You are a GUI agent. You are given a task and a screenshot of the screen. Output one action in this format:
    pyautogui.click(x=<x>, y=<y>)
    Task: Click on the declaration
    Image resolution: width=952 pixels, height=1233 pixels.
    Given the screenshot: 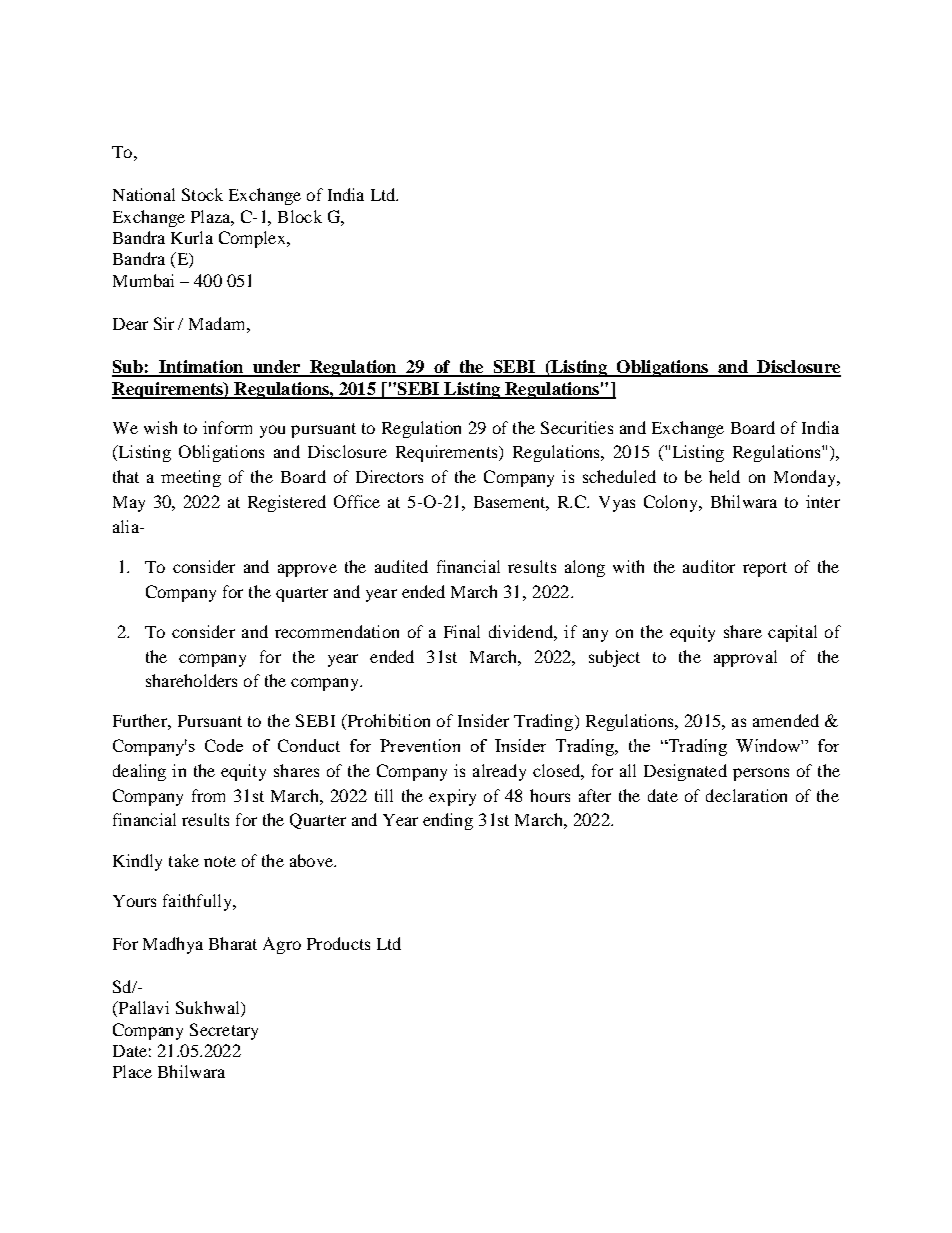 What is the action you would take?
    pyautogui.click(x=746, y=795)
